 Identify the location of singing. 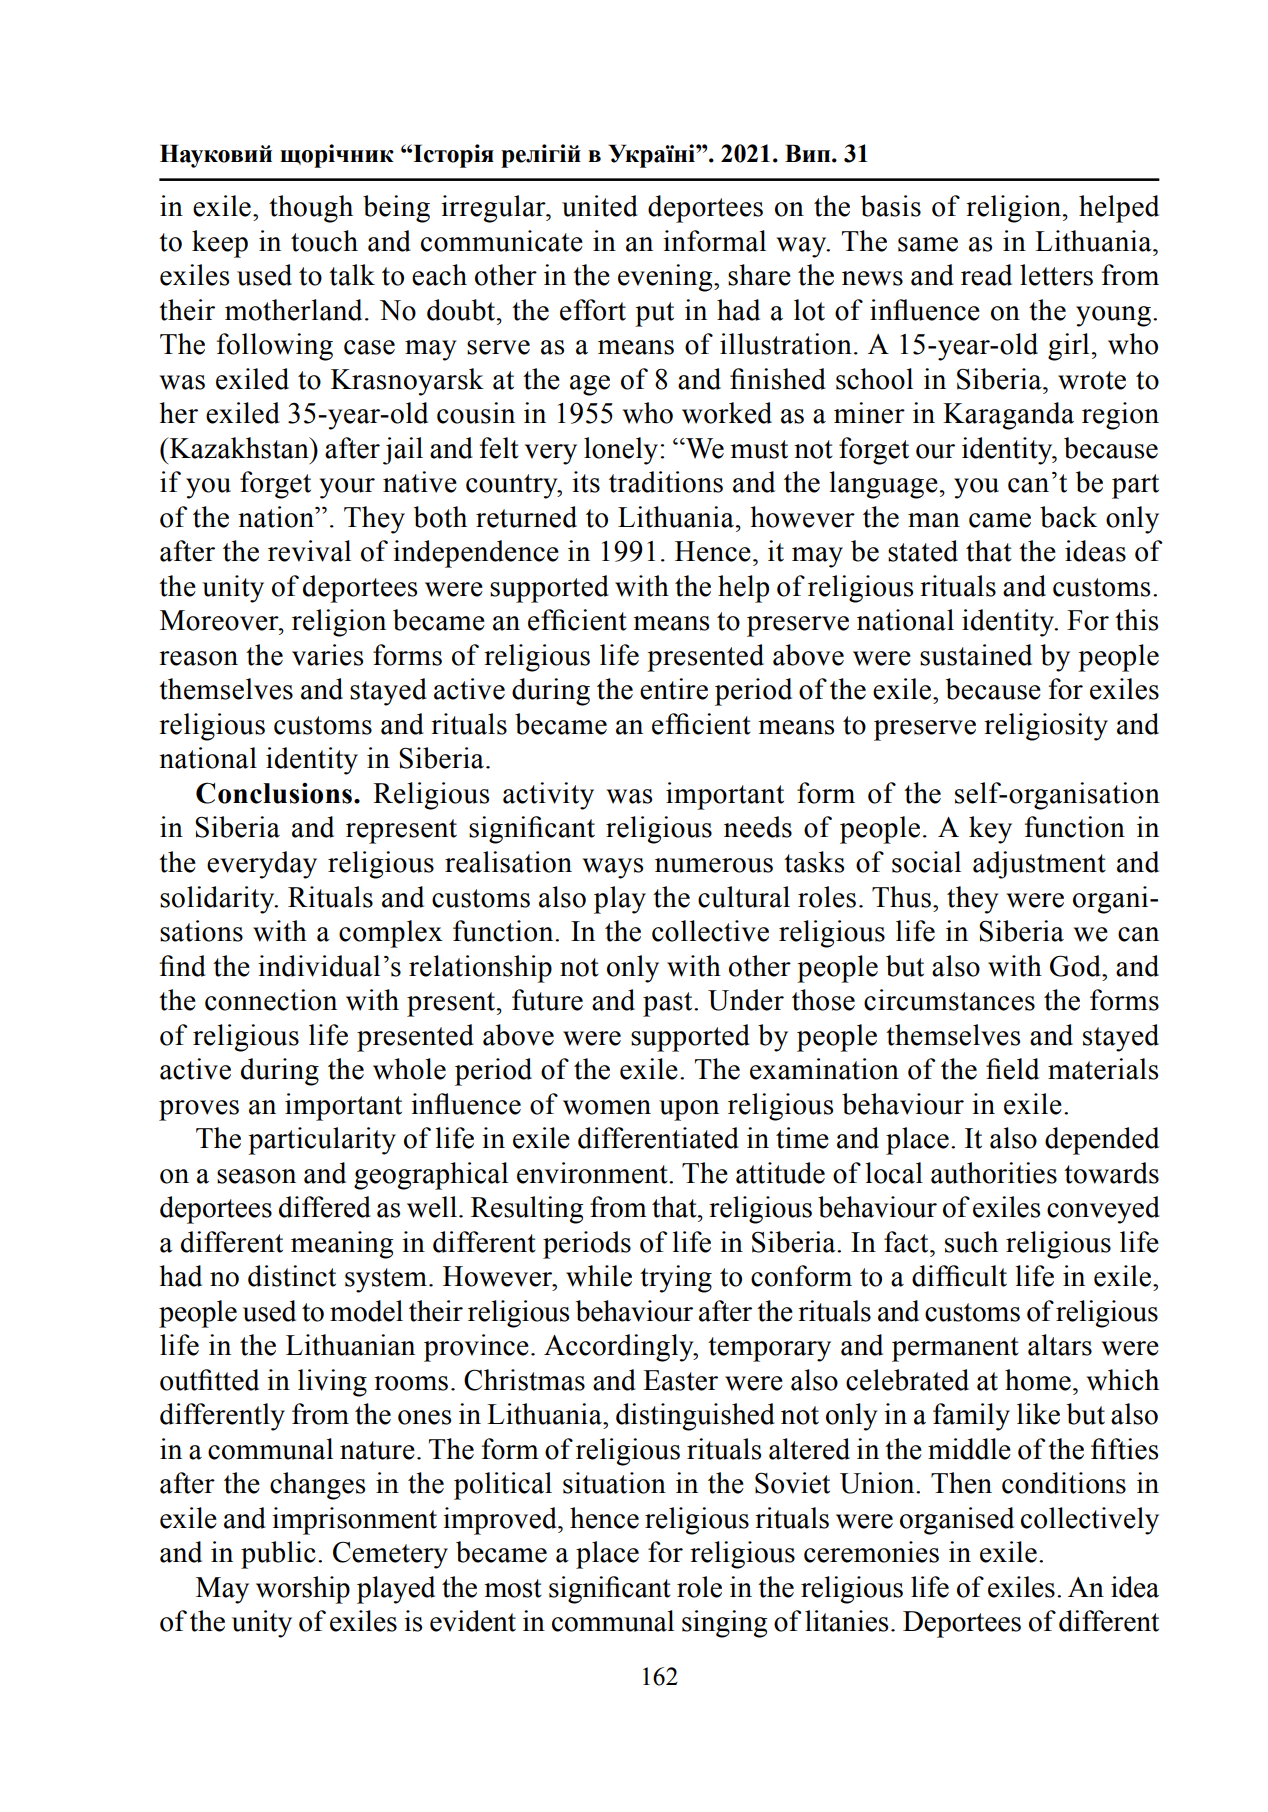
(724, 1624).
